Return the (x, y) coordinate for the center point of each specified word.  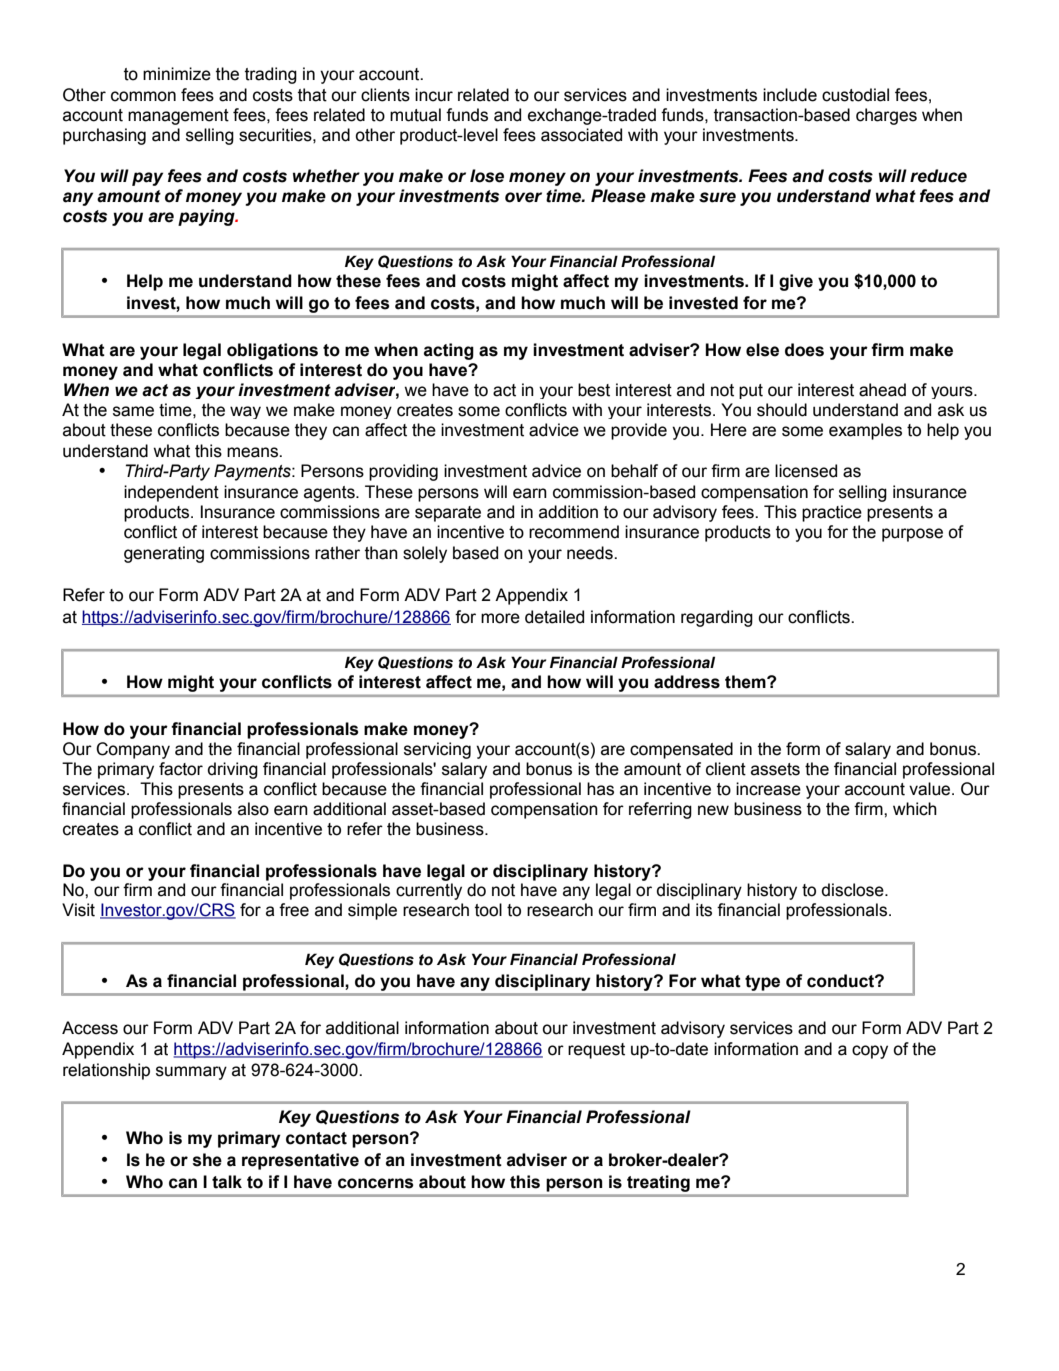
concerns (376, 1183)
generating (164, 554)
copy (870, 1052)
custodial (855, 95)
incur (434, 95)
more (500, 618)
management (178, 117)
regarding (717, 618)
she (207, 1160)
